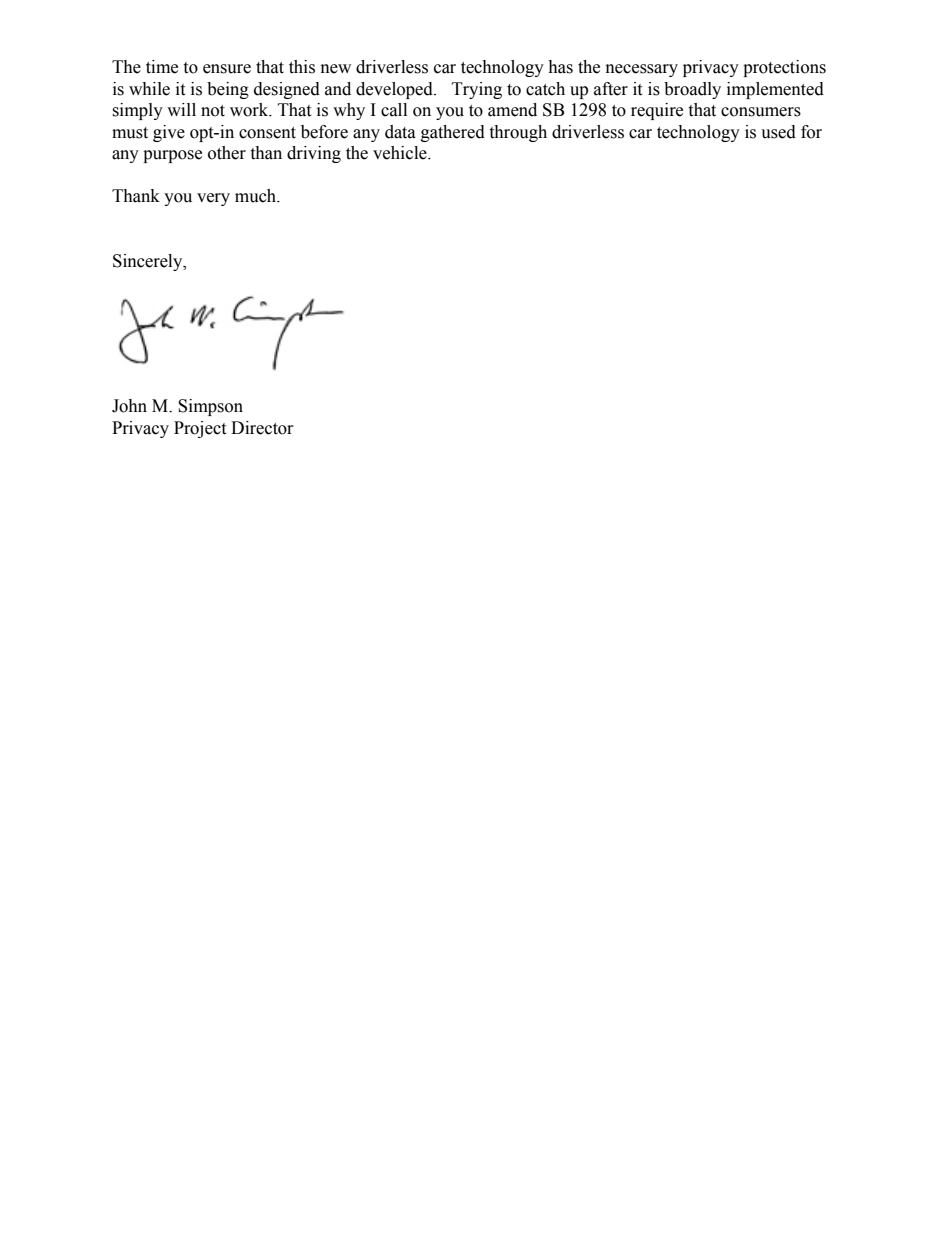 Image resolution: width=952 pixels, height=1233 pixels. What do you see at coordinates (401, 153) in the screenshot?
I see `vehicle` at bounding box center [401, 153].
